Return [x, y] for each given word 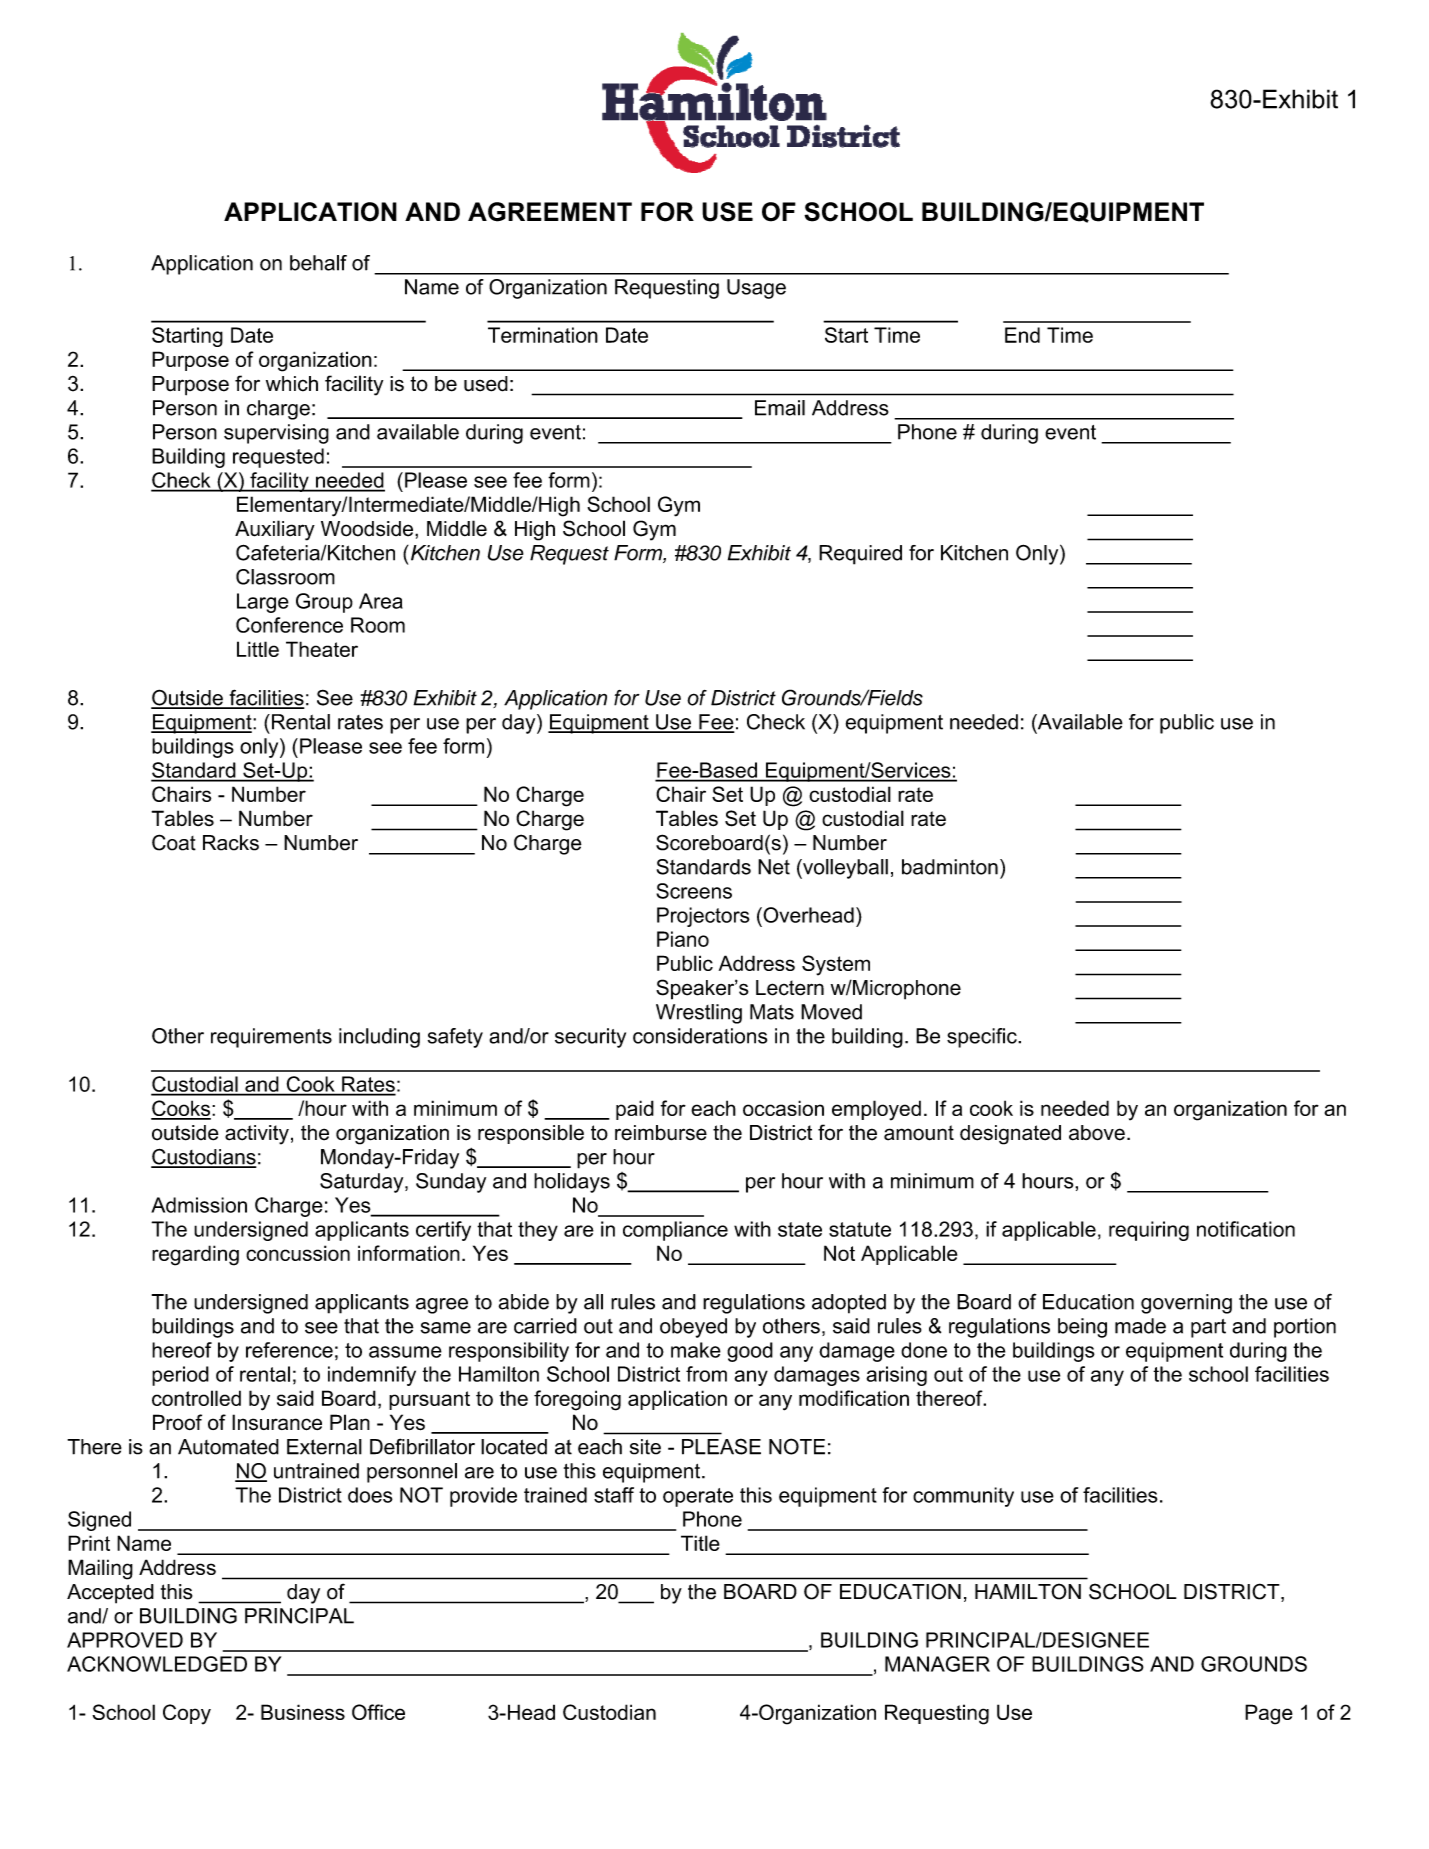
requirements [271, 1038]
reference [289, 1350]
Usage [756, 289]
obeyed [693, 1328]
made [1140, 1326]
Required [860, 555]
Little [258, 649]
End [1022, 335]
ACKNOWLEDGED [157, 1664]
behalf [318, 263]
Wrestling [699, 1014]
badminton [950, 867]
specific [983, 1038]
